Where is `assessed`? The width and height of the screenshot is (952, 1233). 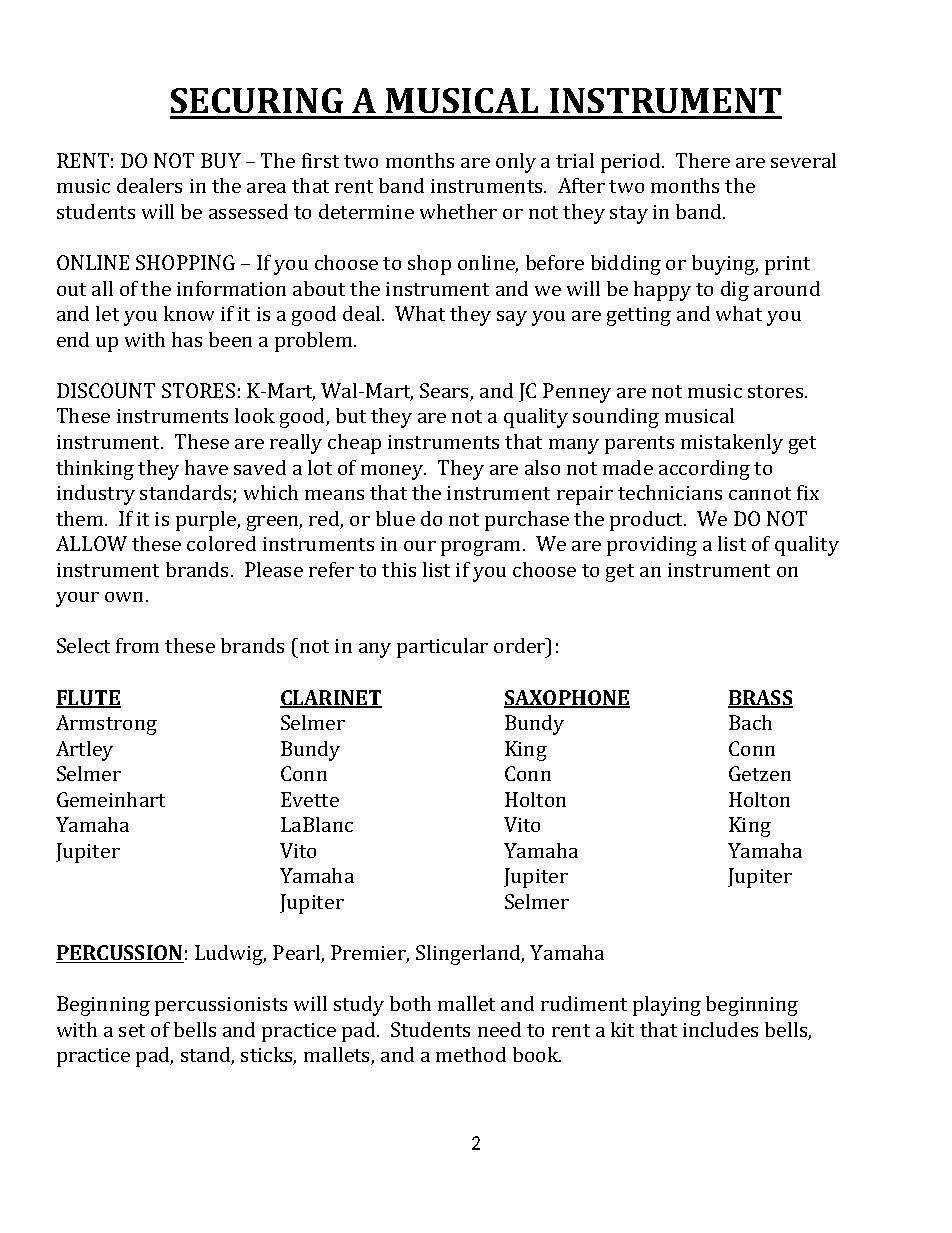
assessed is located at coordinates (248, 211).
